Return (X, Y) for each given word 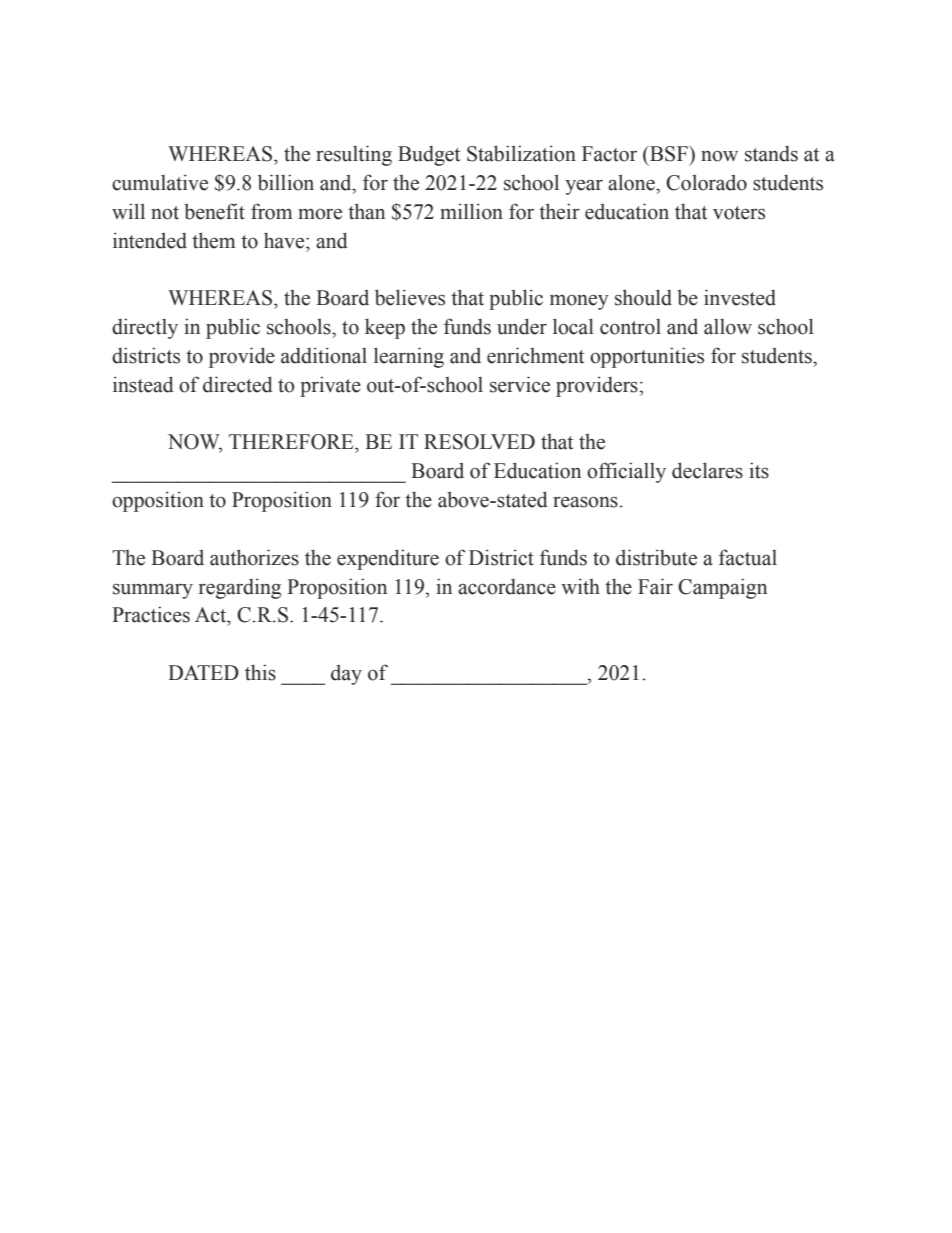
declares (707, 470)
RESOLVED (479, 442)
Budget (429, 156)
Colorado (706, 182)
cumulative (160, 182)
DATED (203, 672)
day (346, 675)
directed (238, 384)
